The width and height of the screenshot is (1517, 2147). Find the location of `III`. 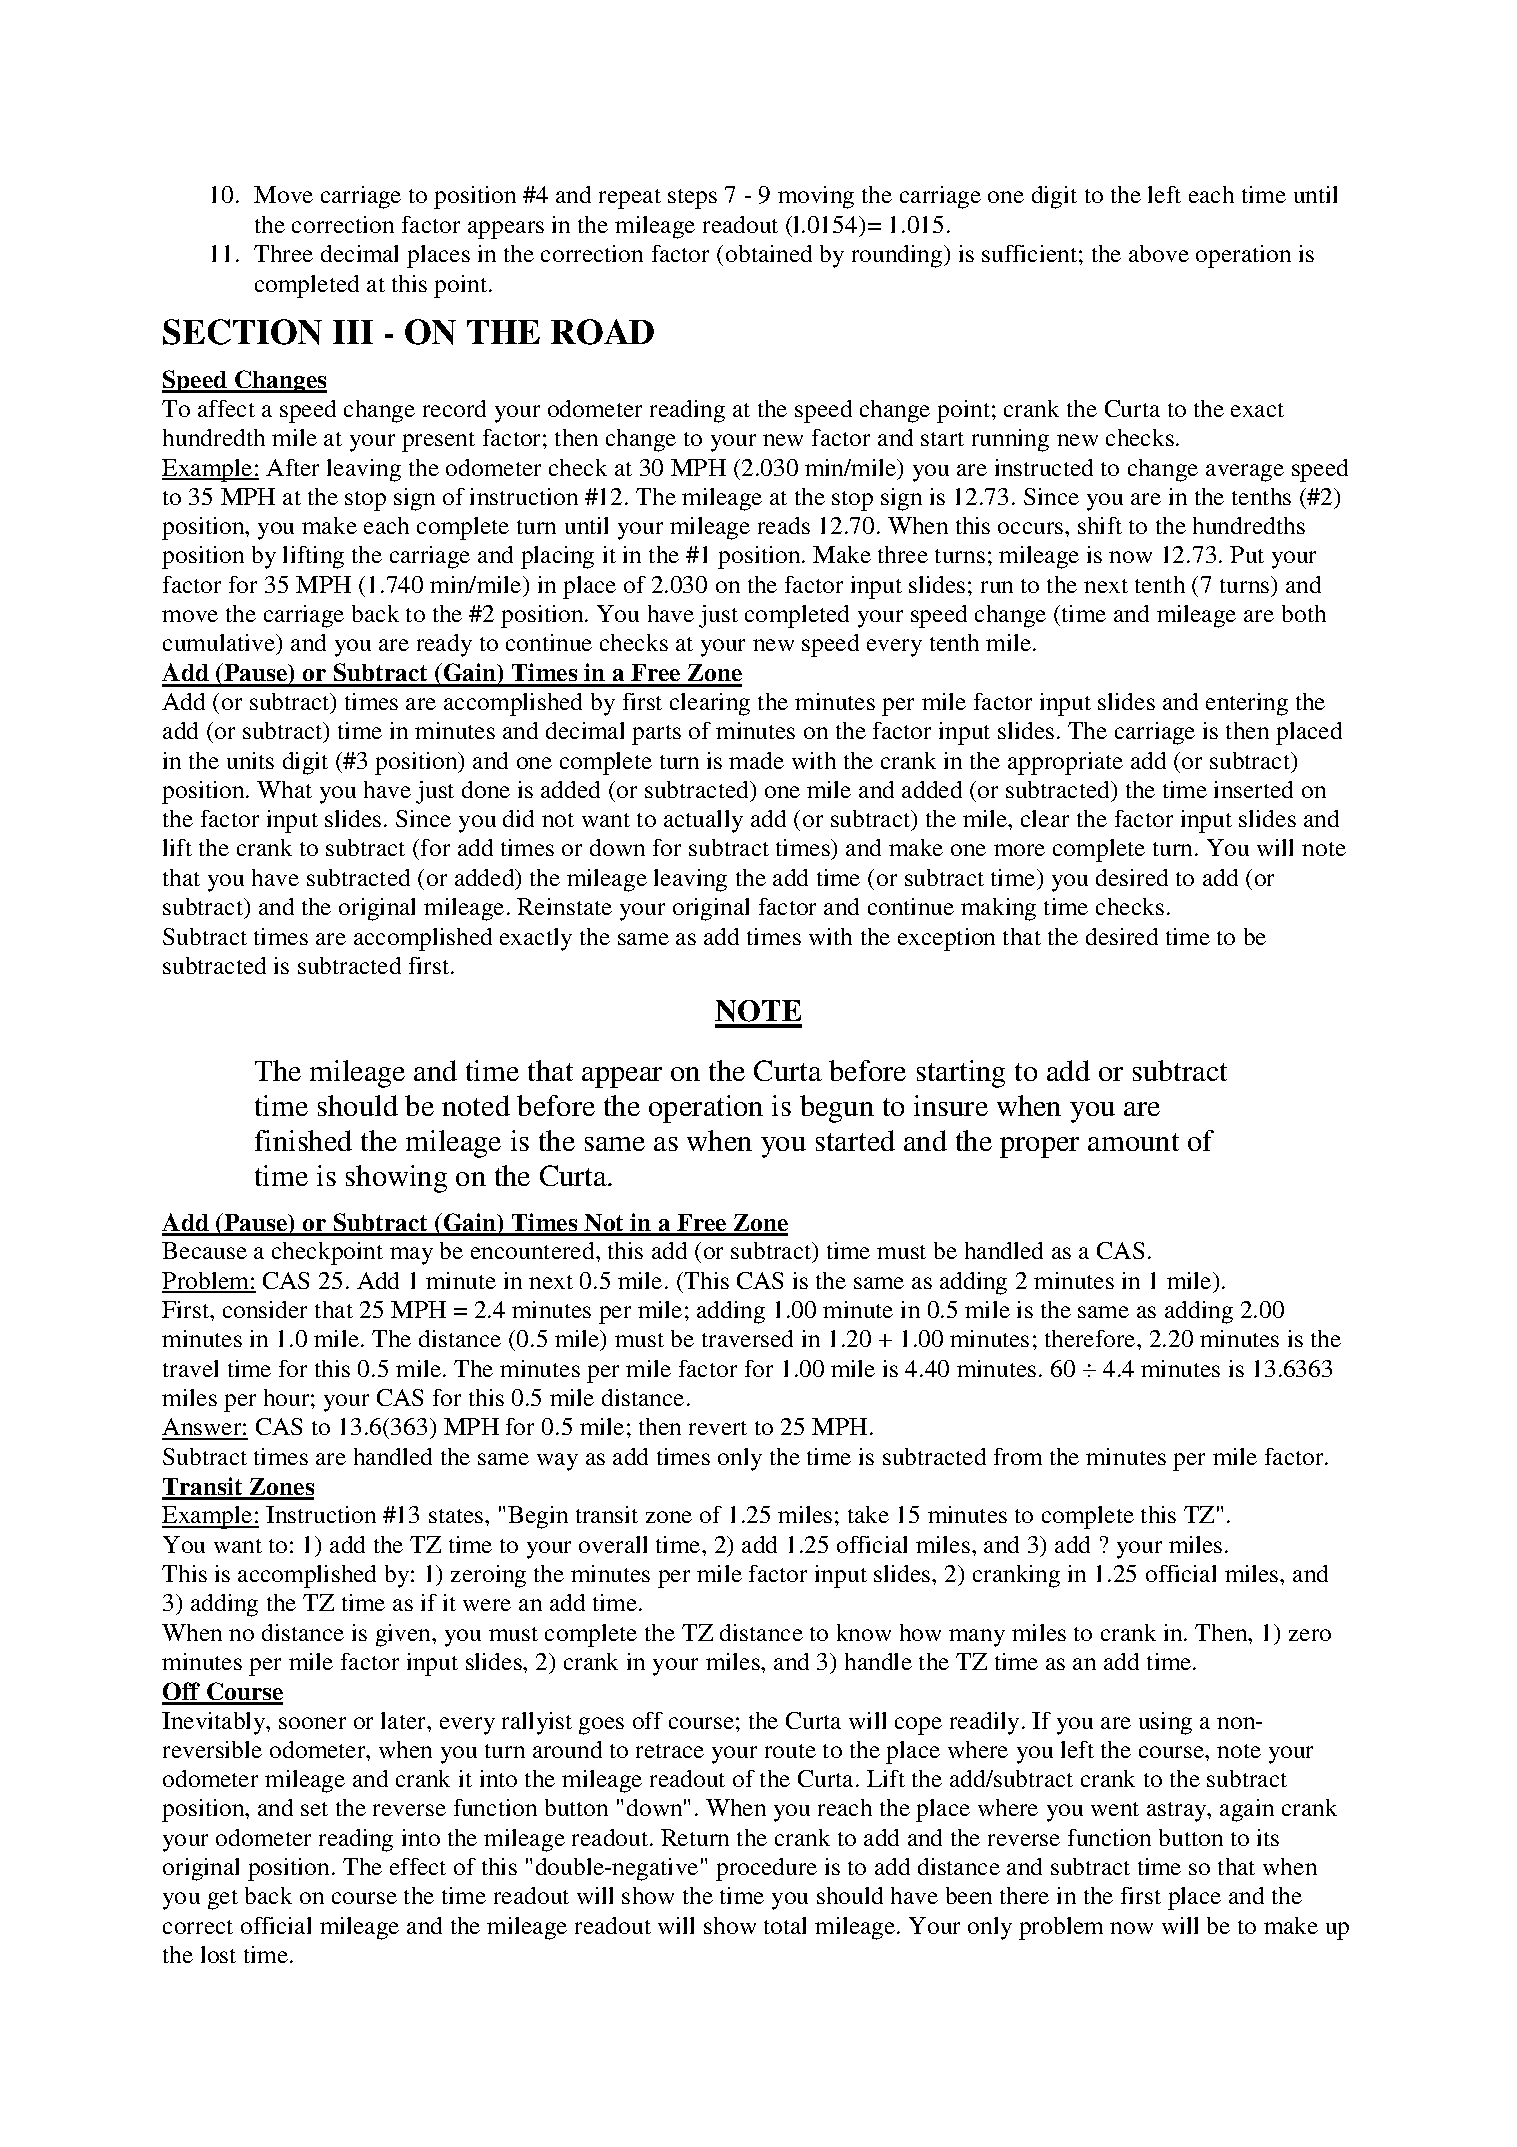

III is located at coordinates (353, 332).
